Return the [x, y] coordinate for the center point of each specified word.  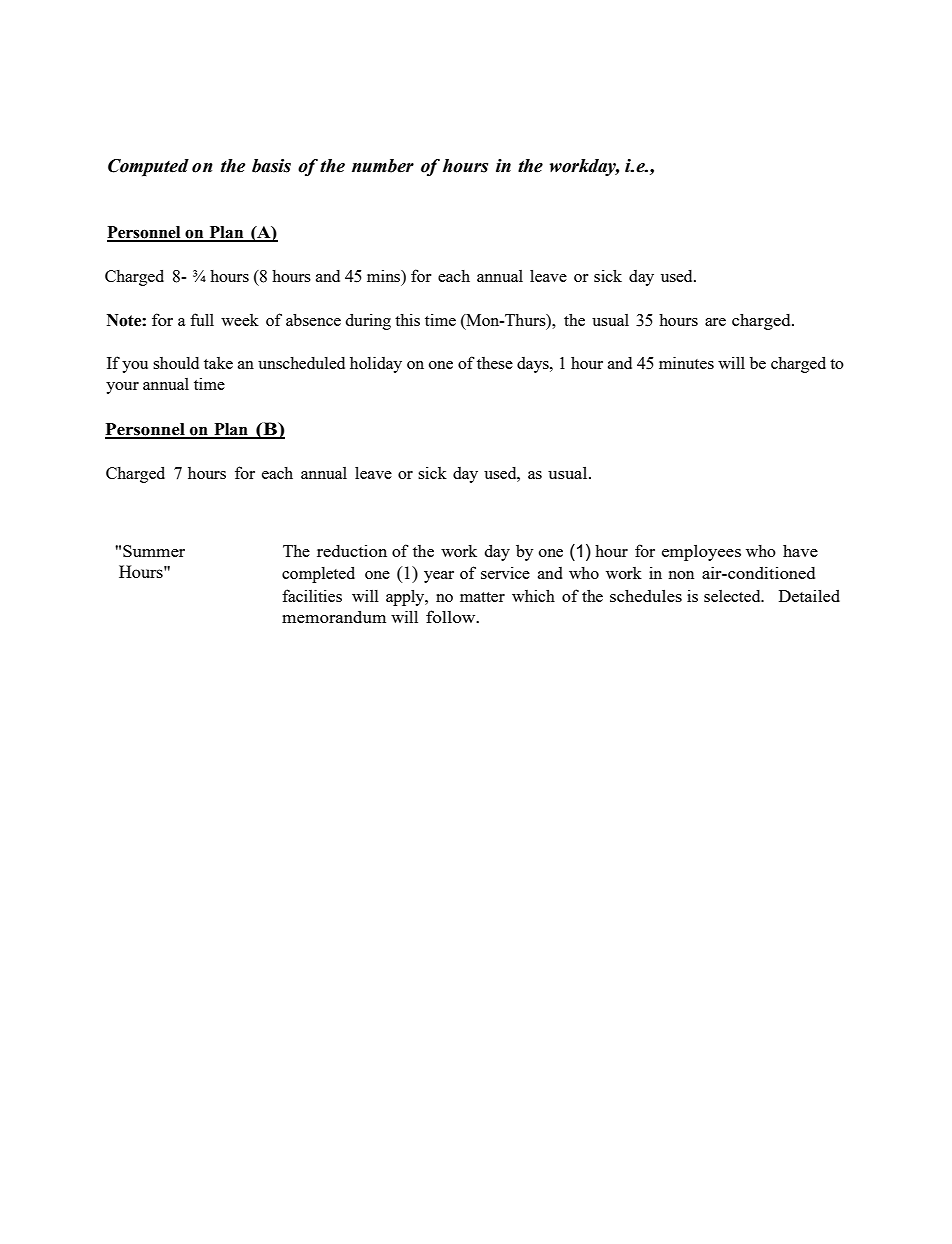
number [383, 166]
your [122, 388]
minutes [686, 362]
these [495, 363]
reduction [352, 551]
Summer [154, 551]
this [407, 319]
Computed [148, 168]
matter [482, 597]
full [202, 319]
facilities [312, 595]
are [715, 322]
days [534, 365]
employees [701, 552]
